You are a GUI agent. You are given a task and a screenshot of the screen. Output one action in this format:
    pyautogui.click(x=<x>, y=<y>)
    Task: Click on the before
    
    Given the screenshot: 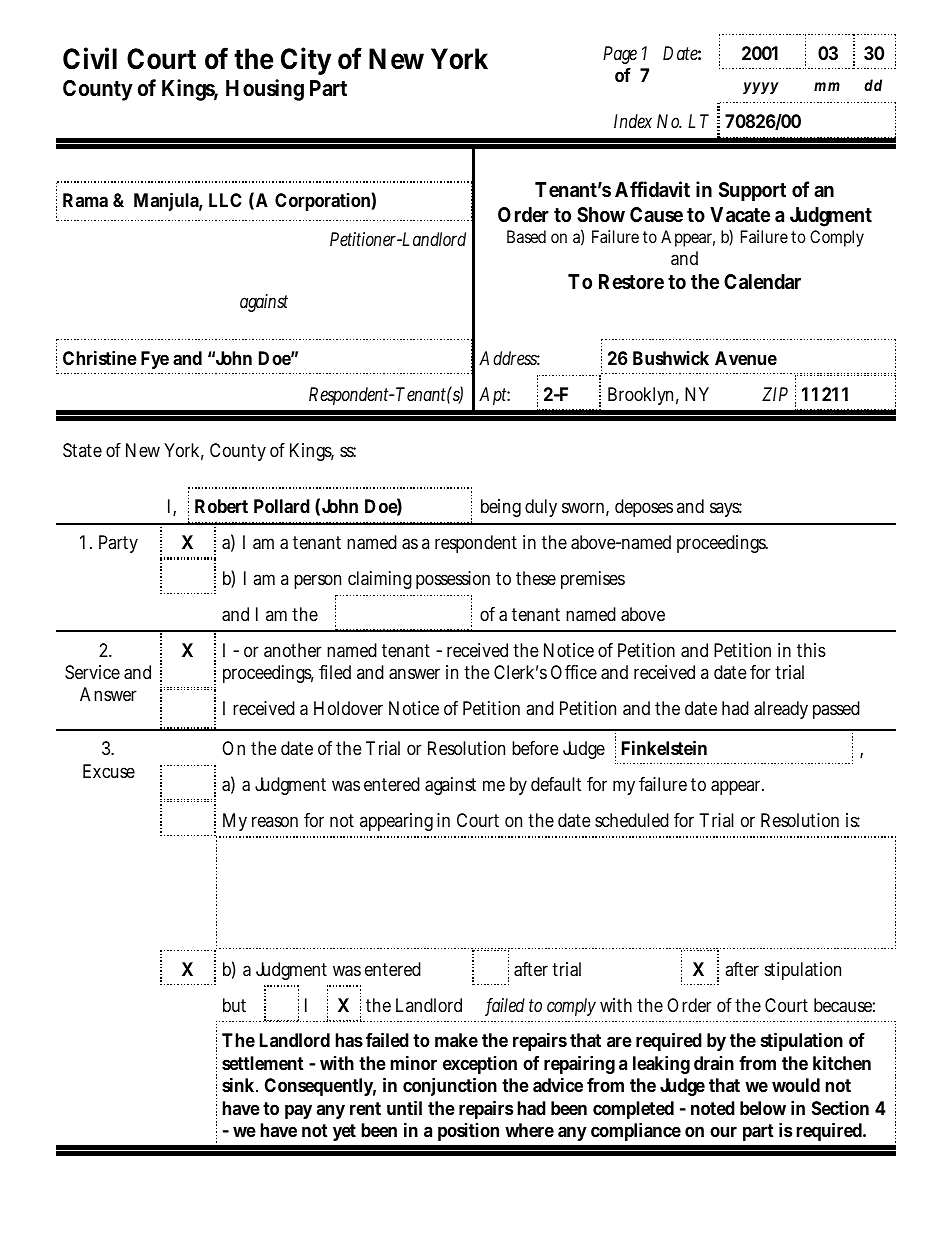 What is the action you would take?
    pyautogui.click(x=535, y=748)
